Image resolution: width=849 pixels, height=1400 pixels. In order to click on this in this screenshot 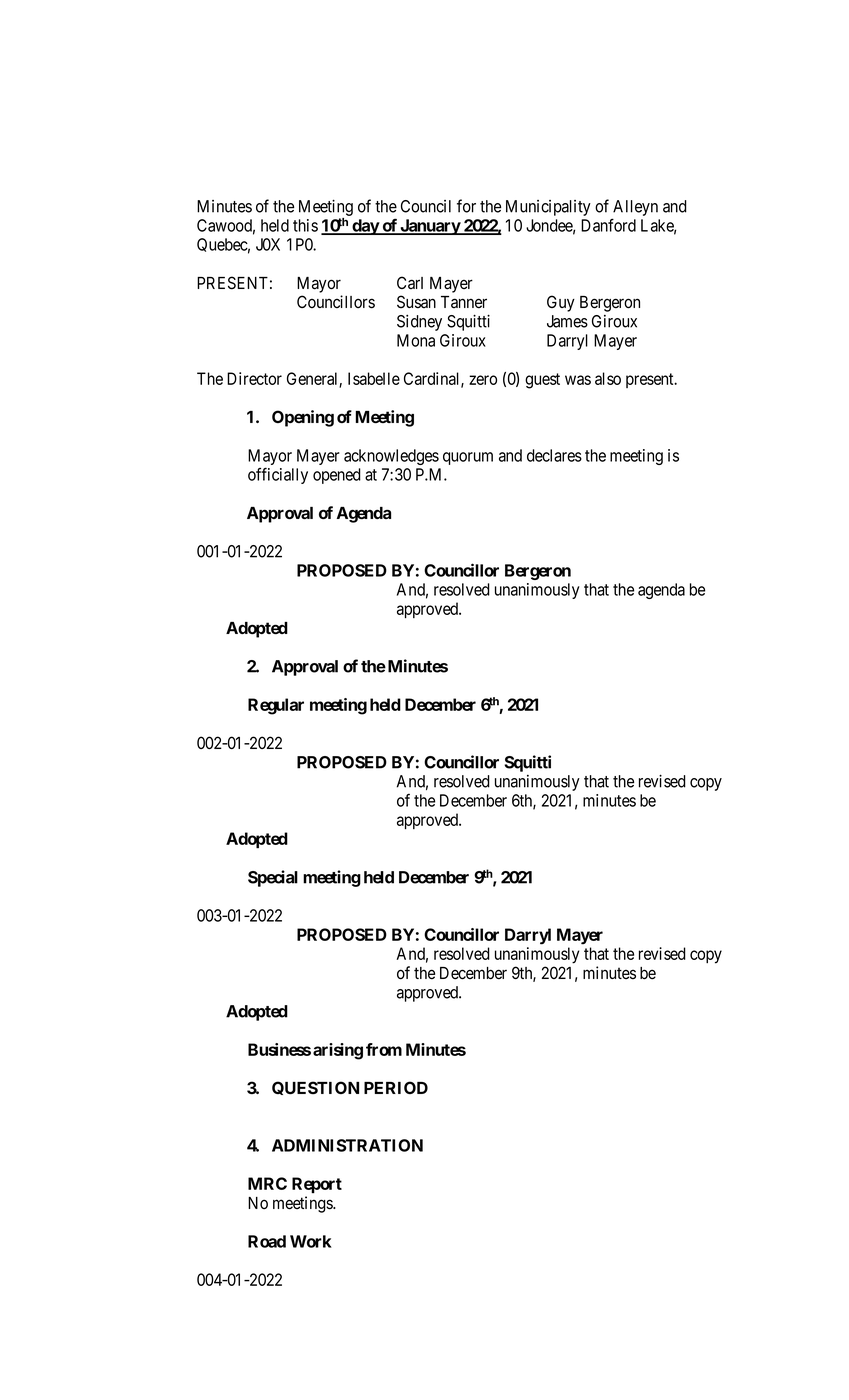, I will do `click(305, 225)`.
